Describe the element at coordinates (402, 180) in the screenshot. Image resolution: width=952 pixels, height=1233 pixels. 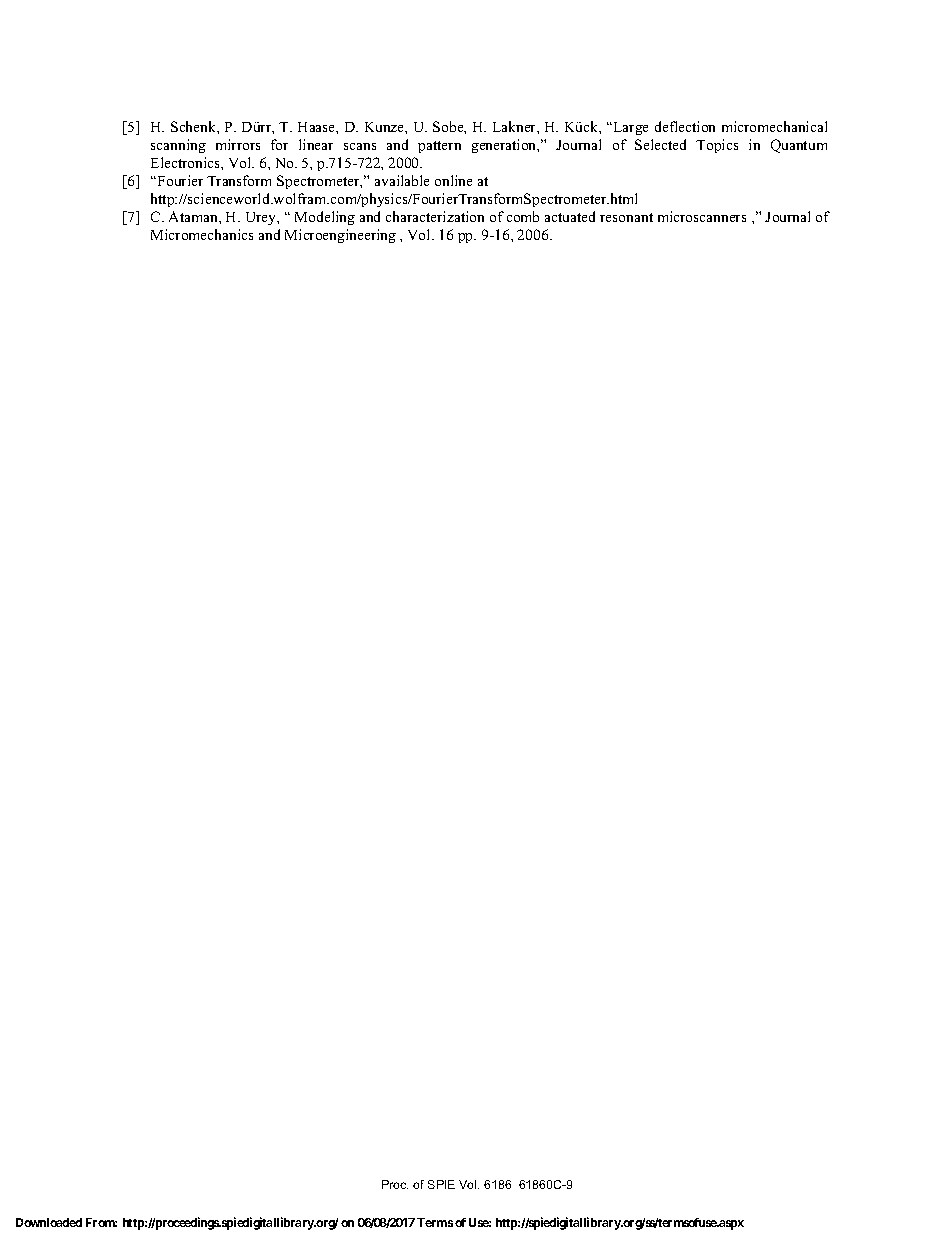
I see `available` at that location.
